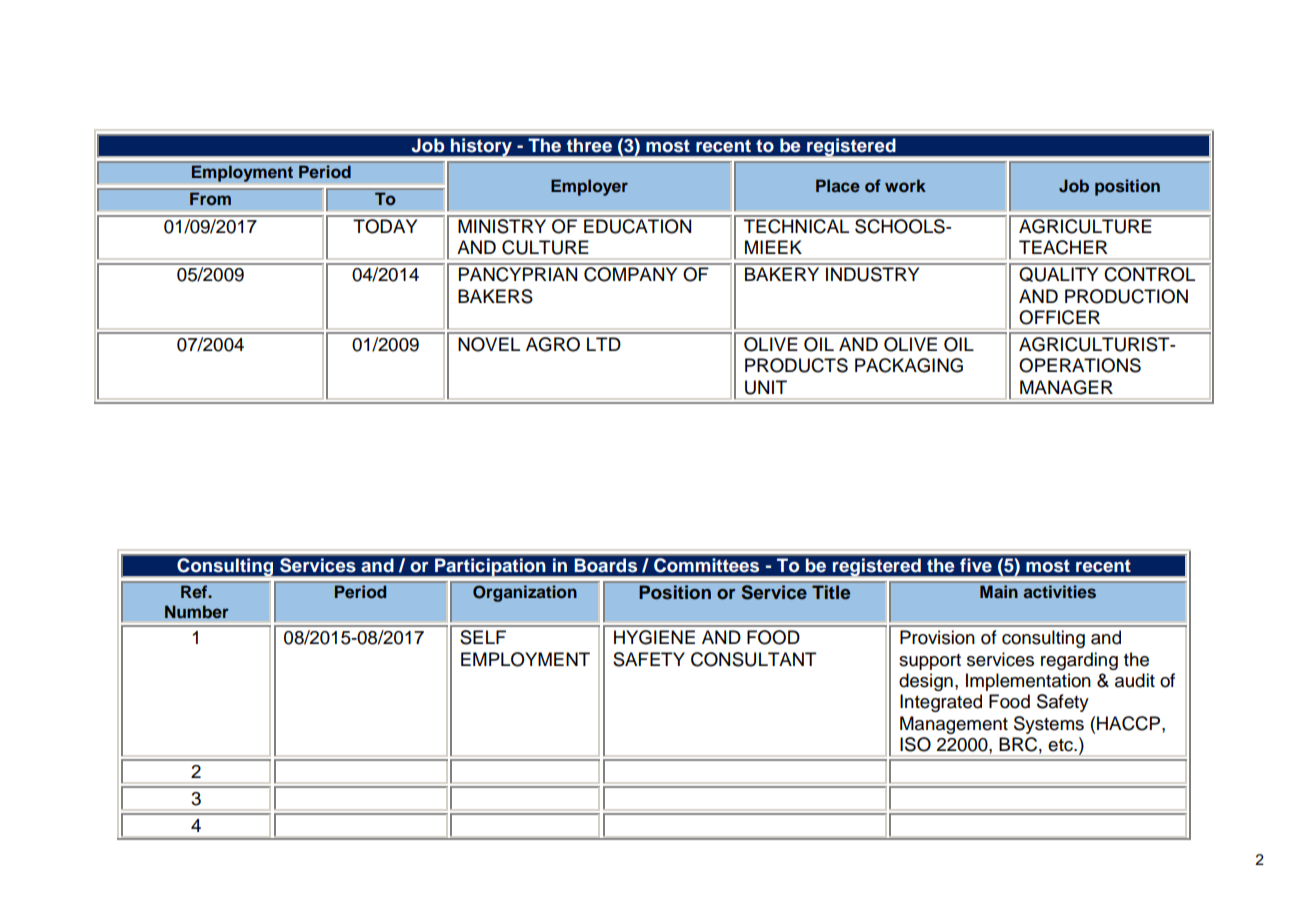  Describe the element at coordinates (604, 344) in the page. I see `LTD` at that location.
